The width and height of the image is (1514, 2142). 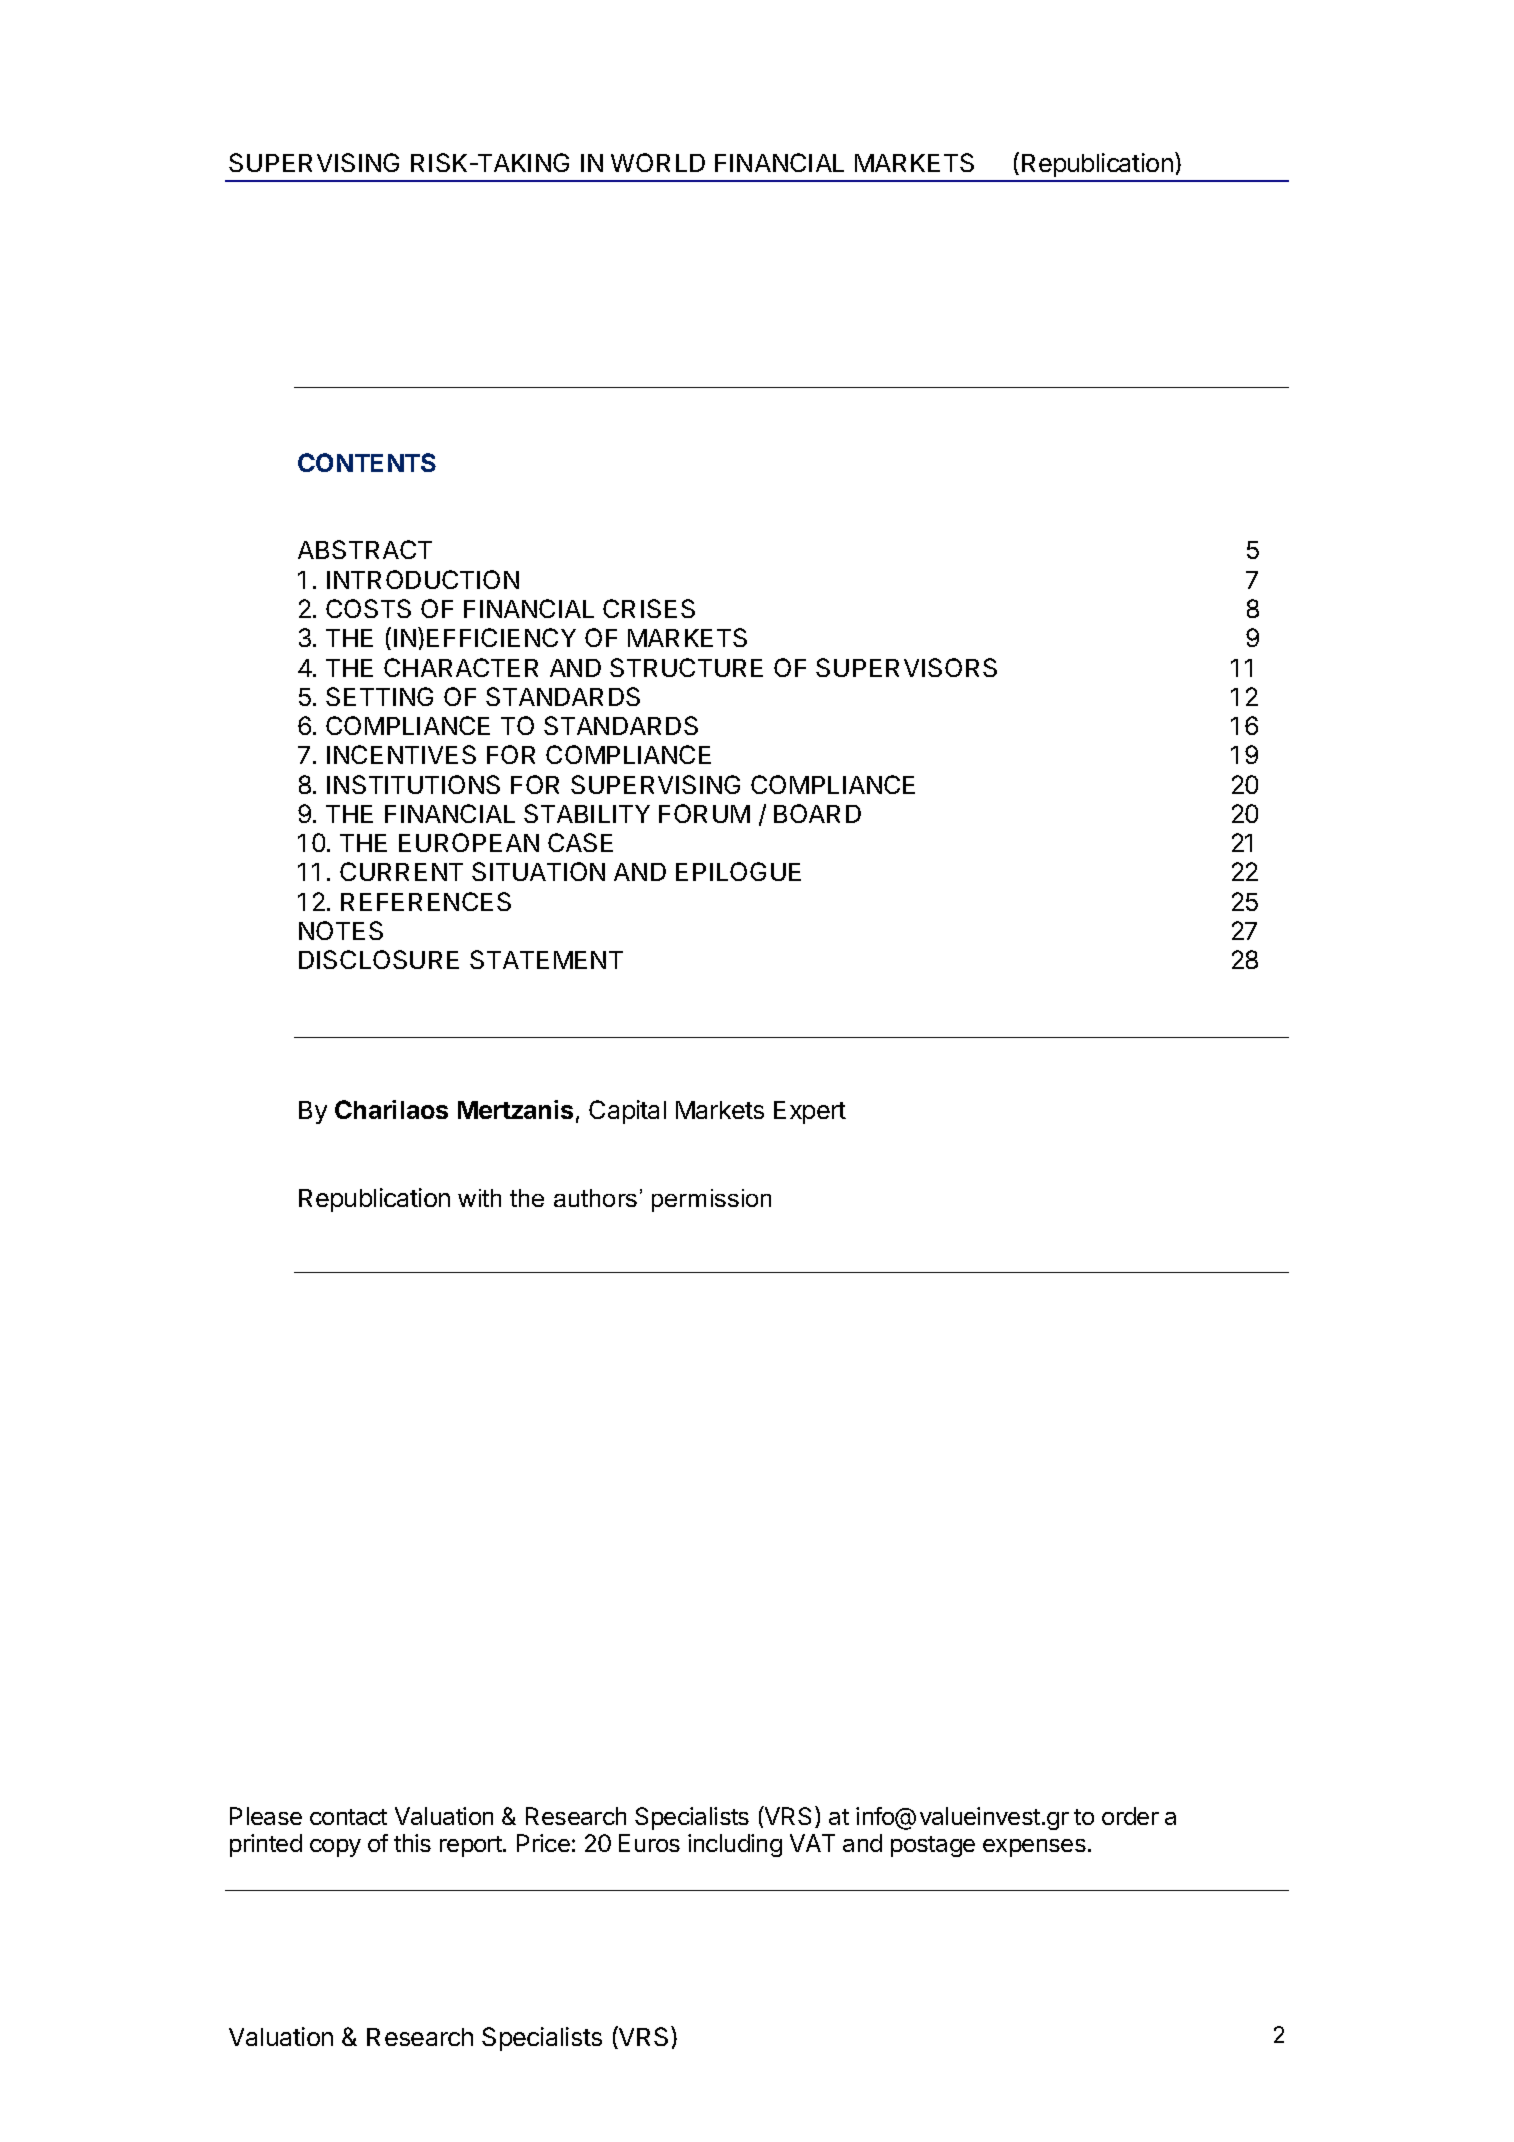 I want to click on including, so click(x=735, y=1845).
